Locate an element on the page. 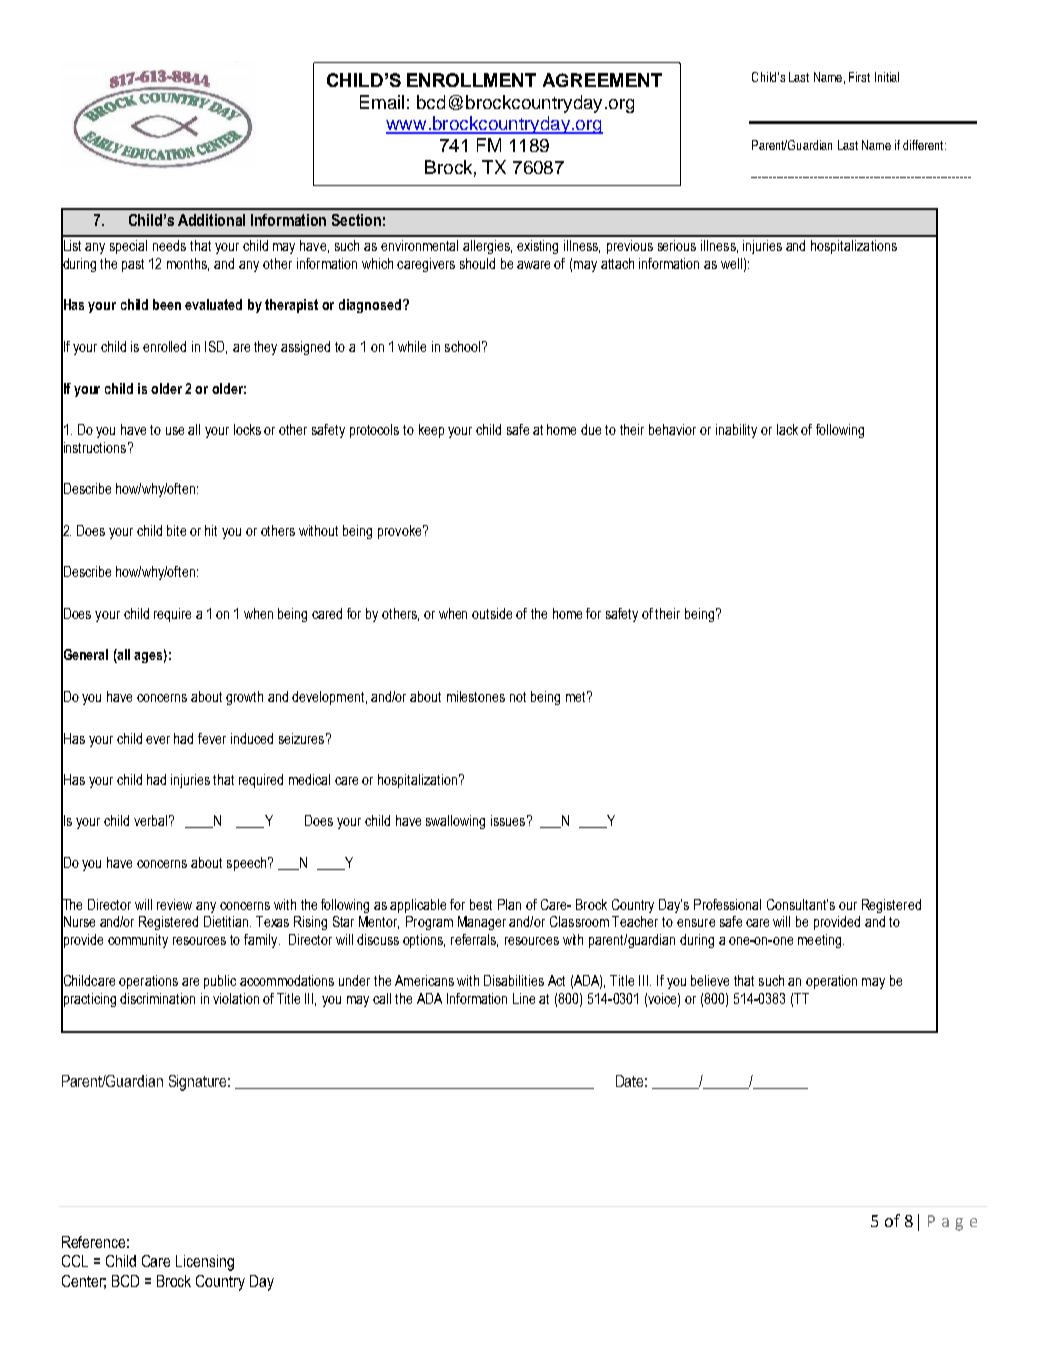  First is located at coordinates (859, 77).
